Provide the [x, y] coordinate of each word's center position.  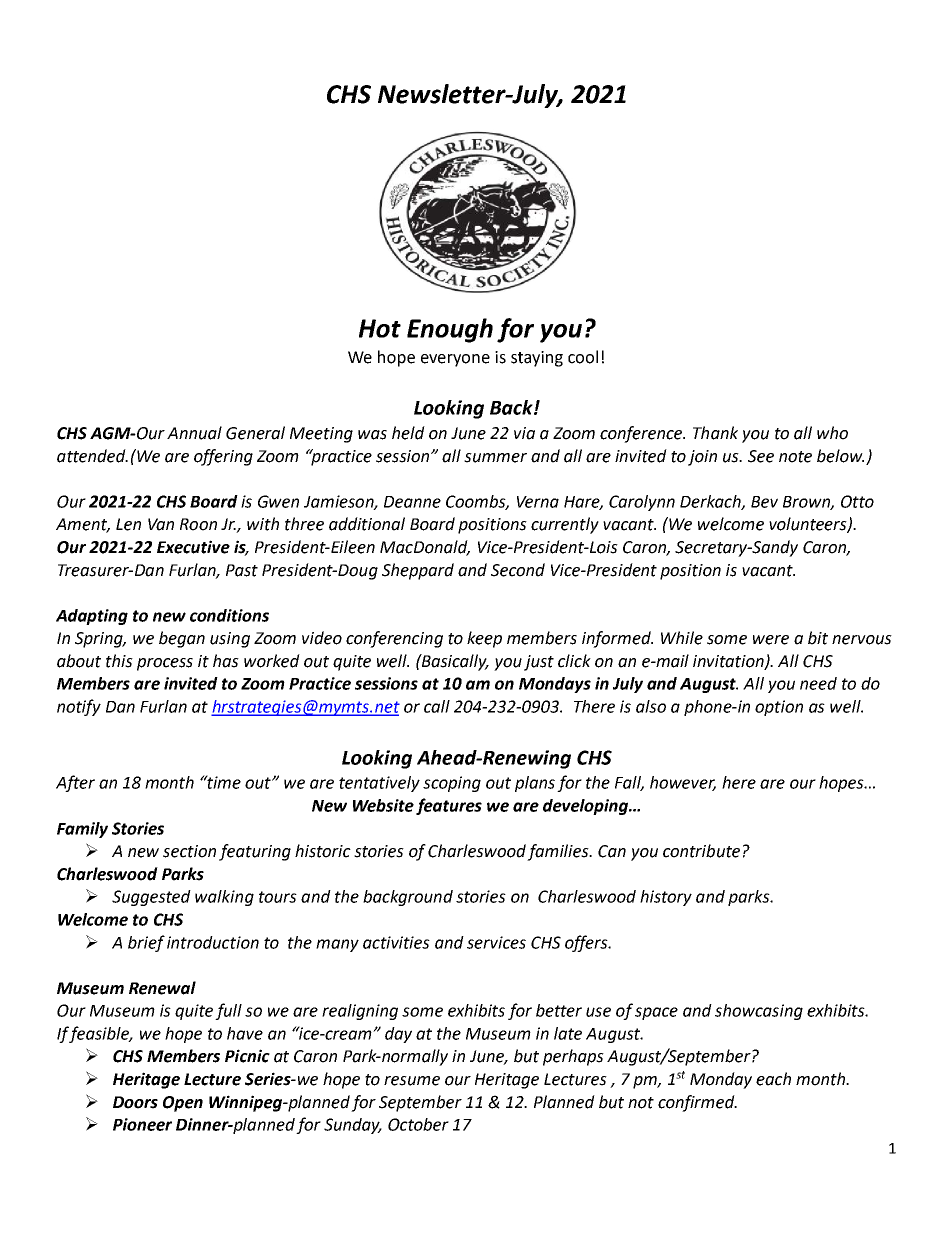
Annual [194, 433]
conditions [229, 615]
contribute [701, 851]
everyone [455, 360]
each [773, 1079]
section [189, 851]
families [559, 852]
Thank [715, 433]
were [771, 640]
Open [183, 1104]
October [418, 1124]
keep [484, 639]
